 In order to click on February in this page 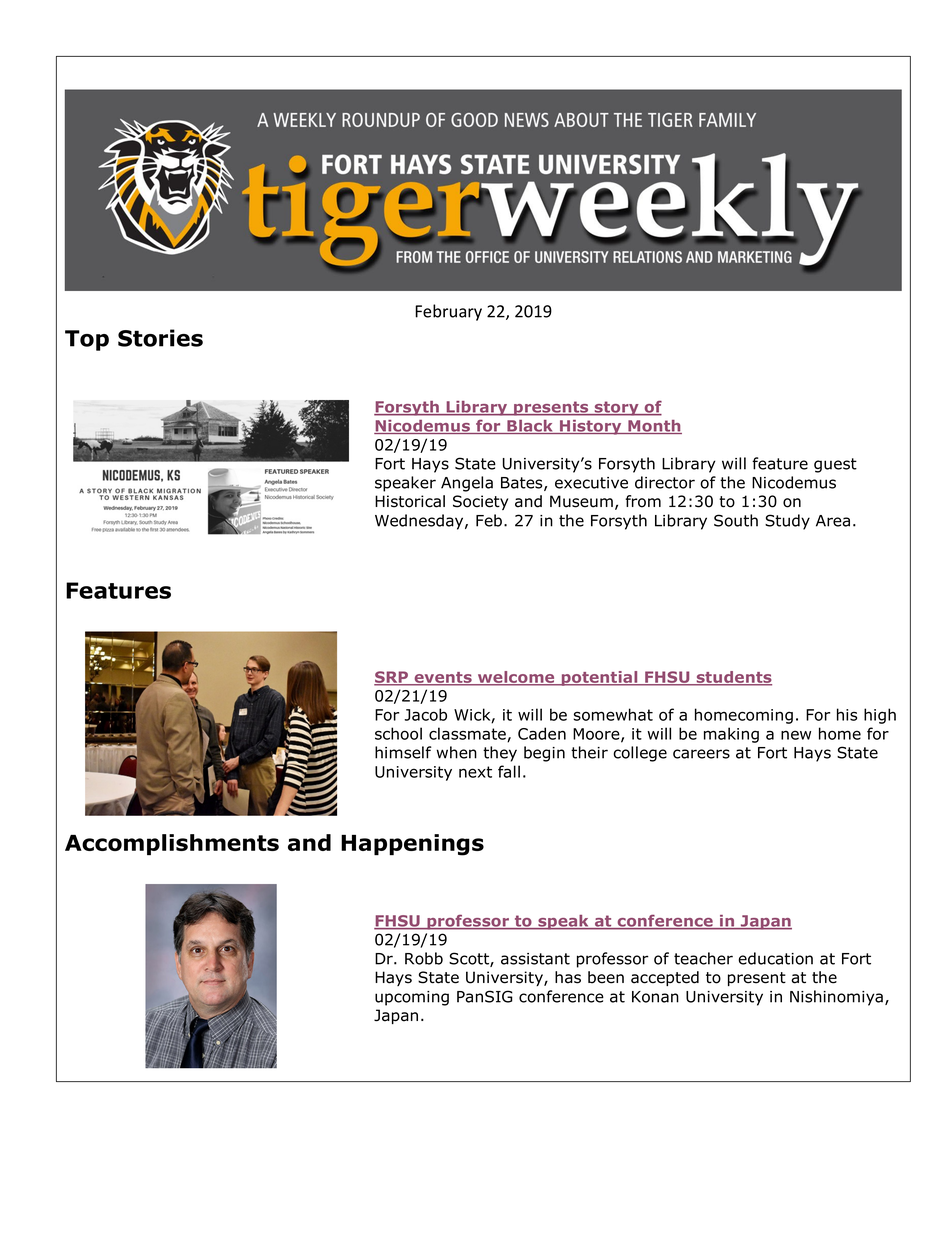, I will do `click(448, 312)`.
